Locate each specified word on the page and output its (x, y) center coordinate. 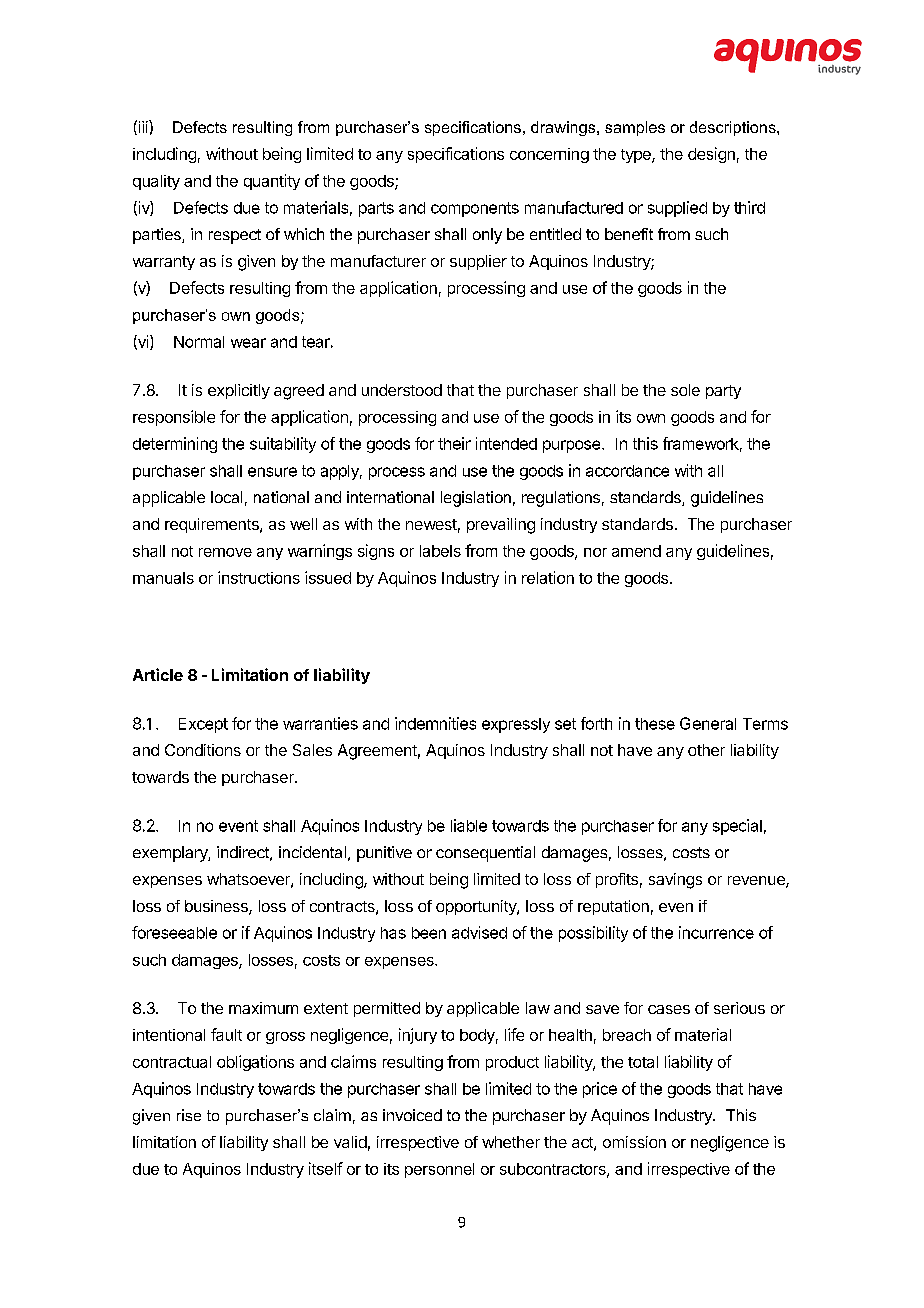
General (708, 723)
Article (158, 674)
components (475, 209)
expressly (516, 725)
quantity (272, 182)
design (711, 155)
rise (189, 1115)
